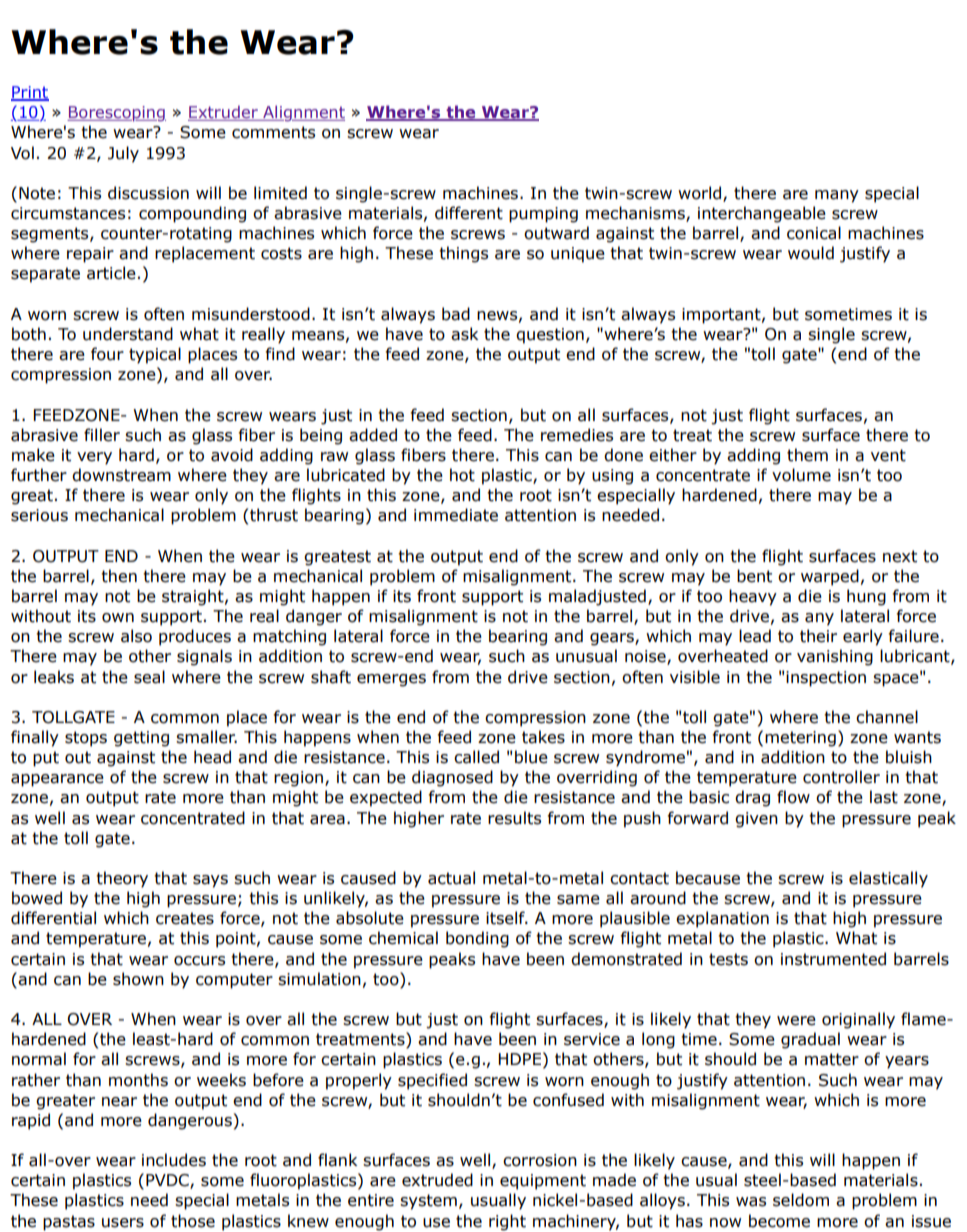 This screenshot has width=967, height=1232. I want to click on emerges, so click(391, 680).
